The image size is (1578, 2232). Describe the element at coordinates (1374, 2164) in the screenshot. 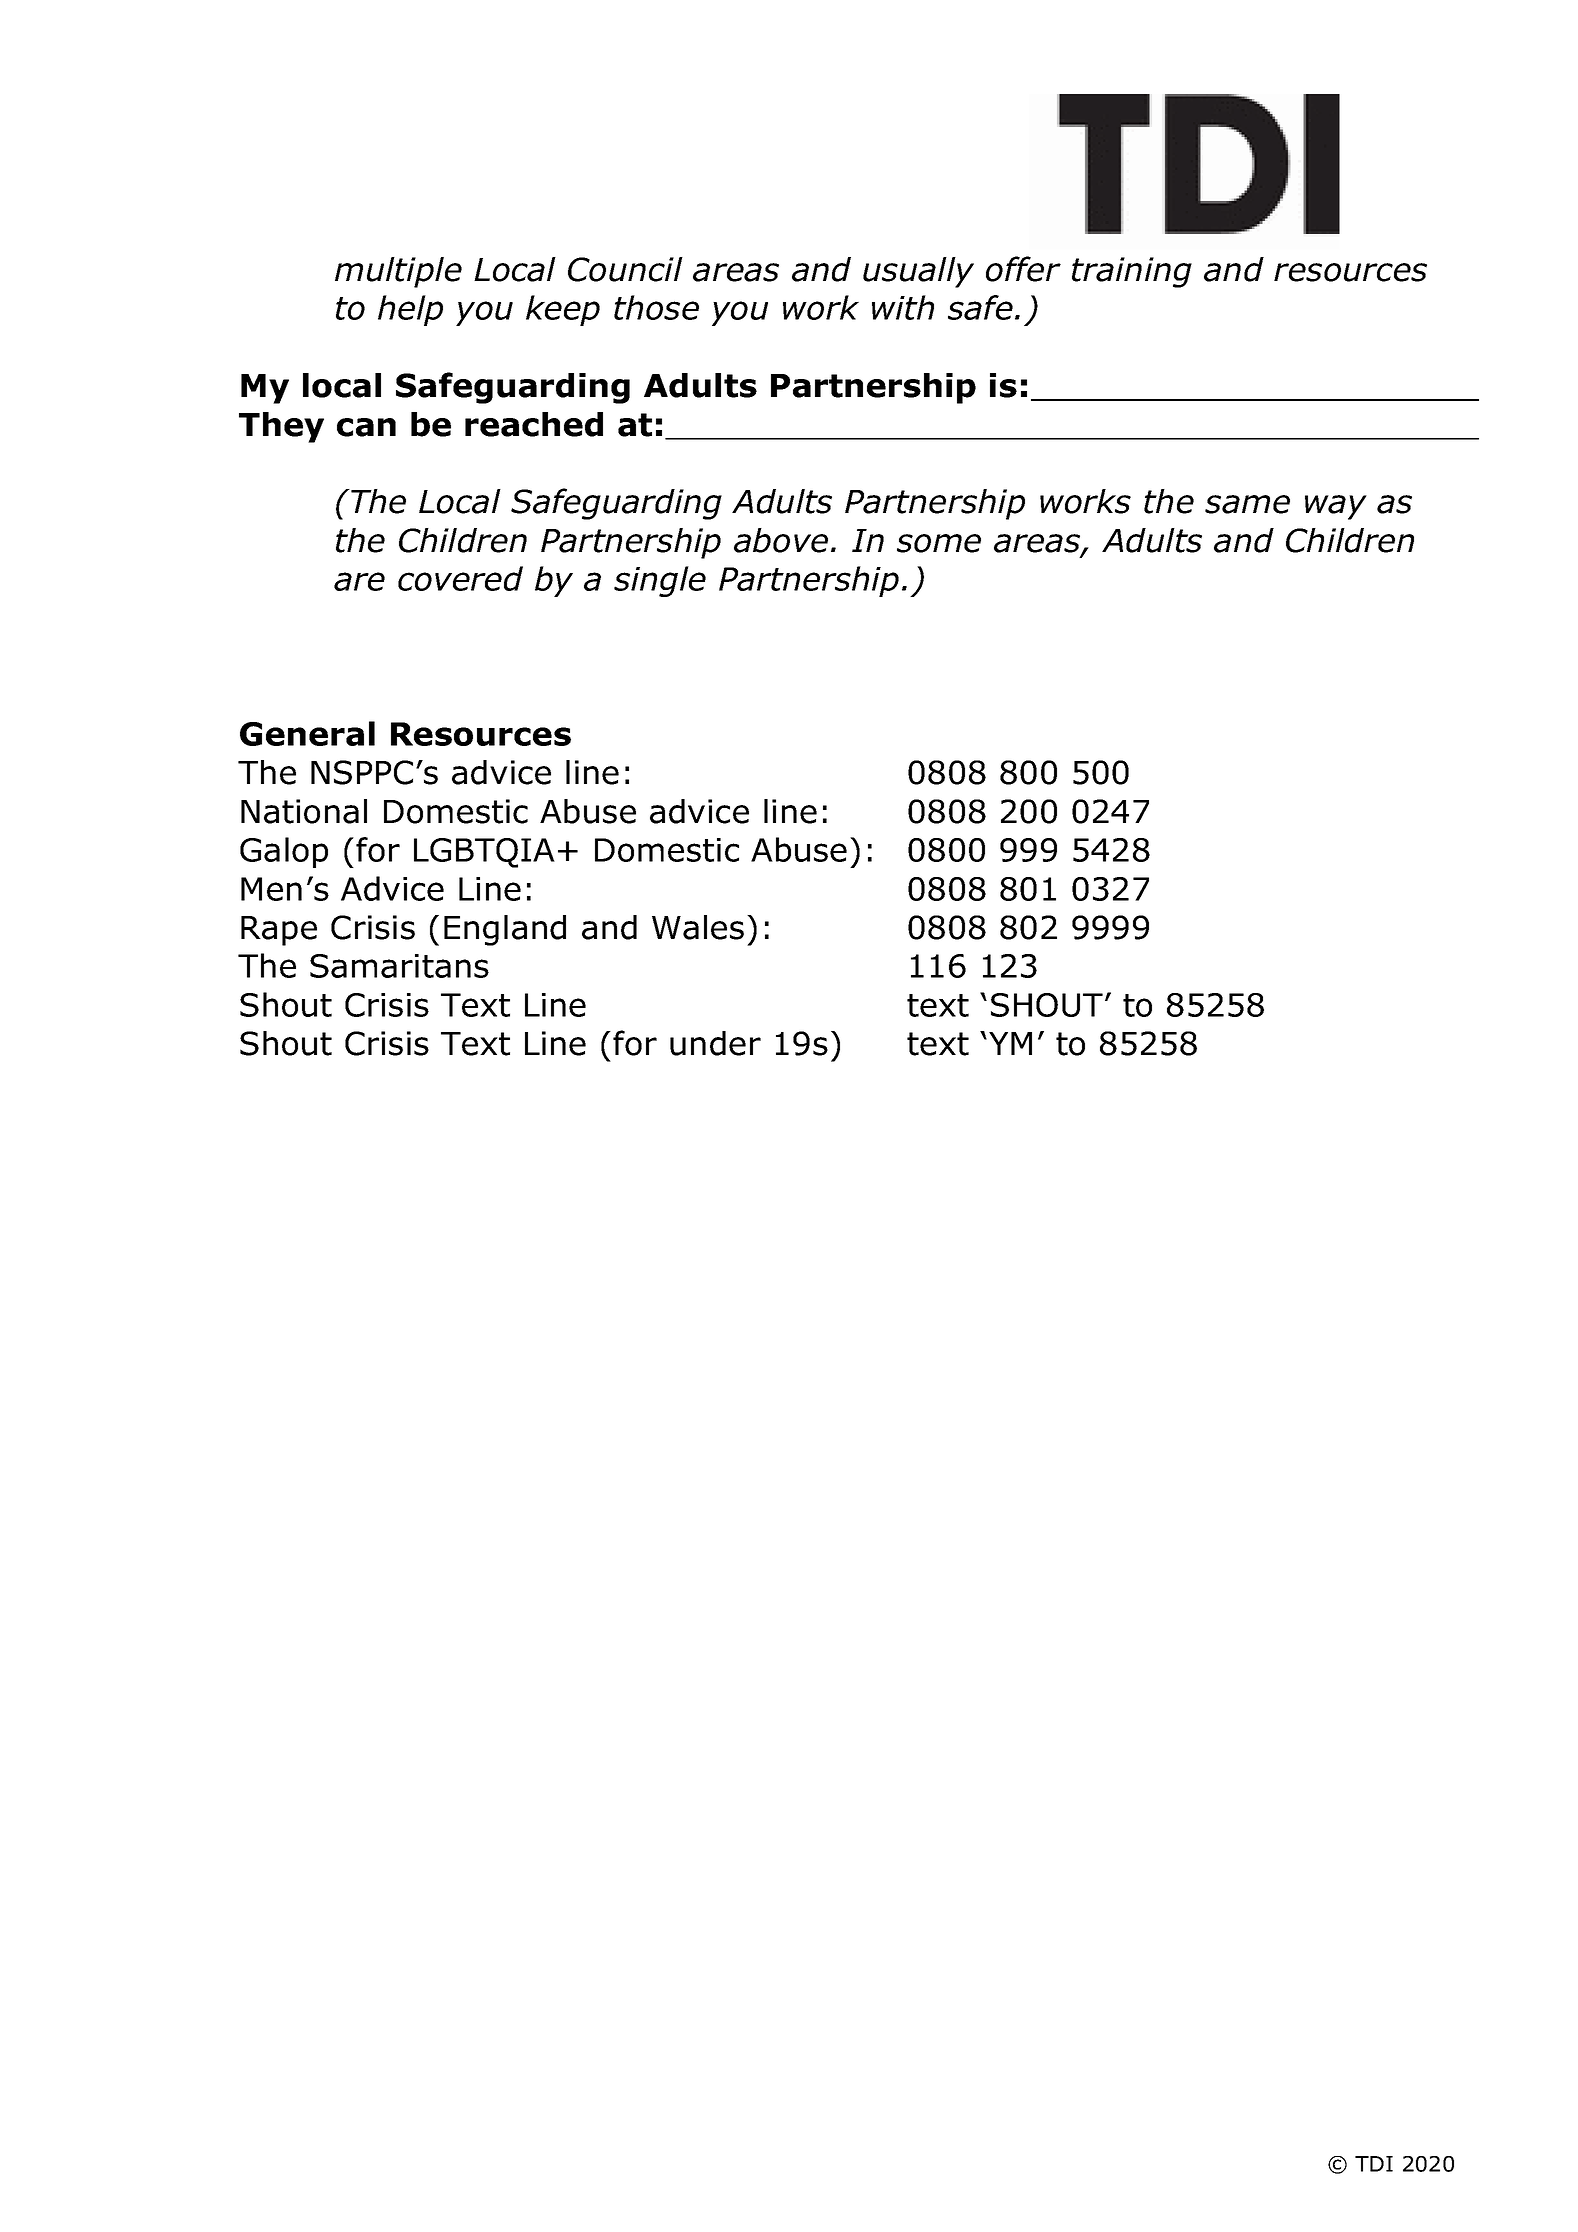

I see `TDI` at that location.
